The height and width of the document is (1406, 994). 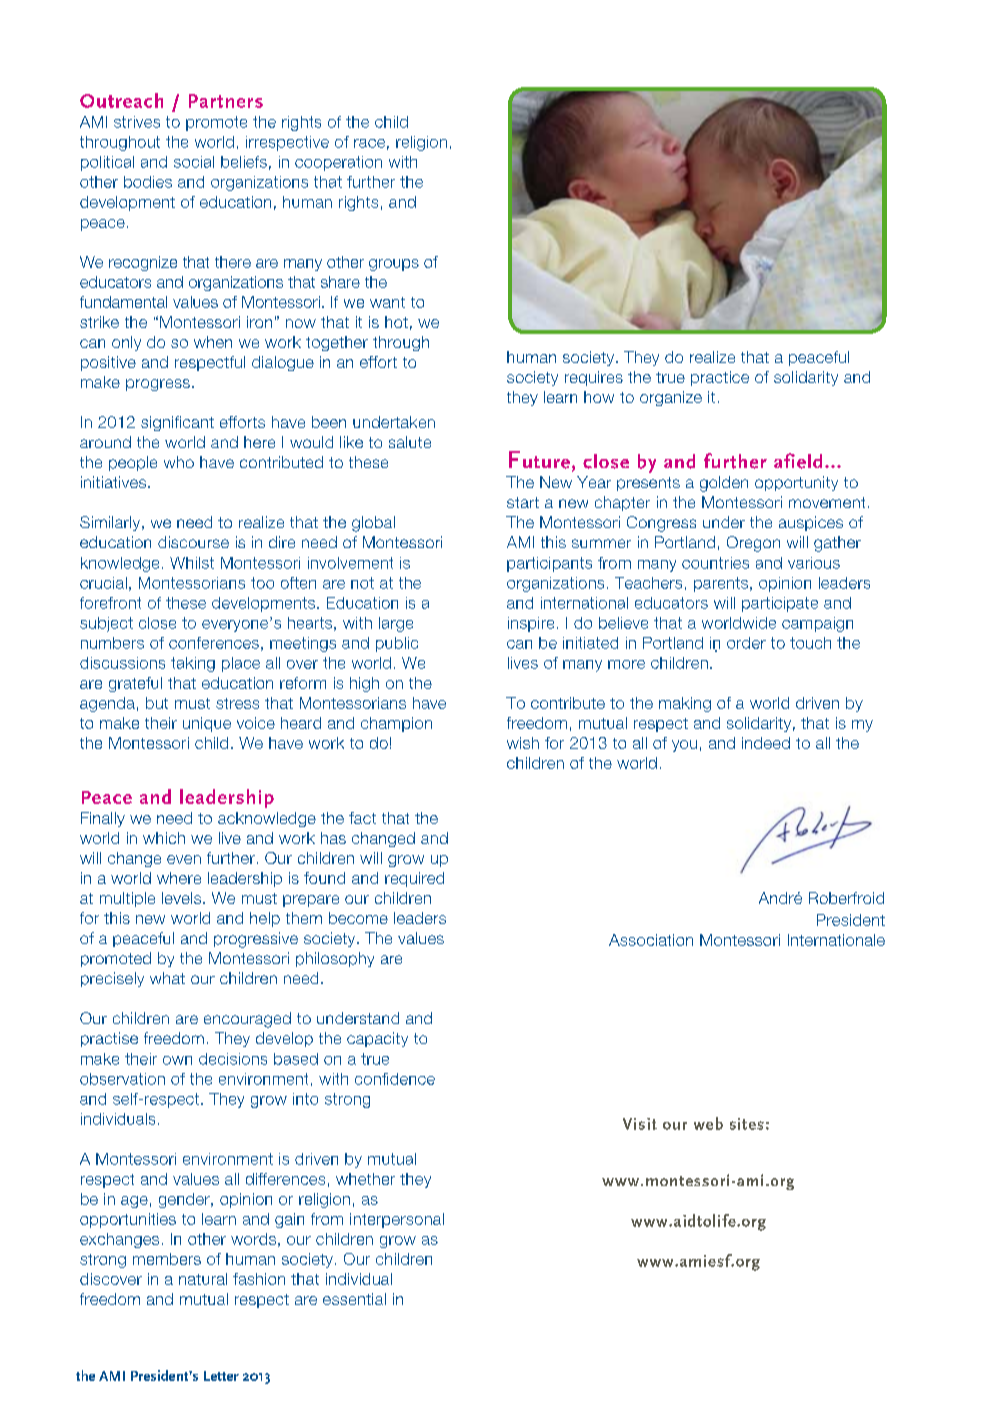 What do you see at coordinates (354, 1299) in the document?
I see `essential` at bounding box center [354, 1299].
